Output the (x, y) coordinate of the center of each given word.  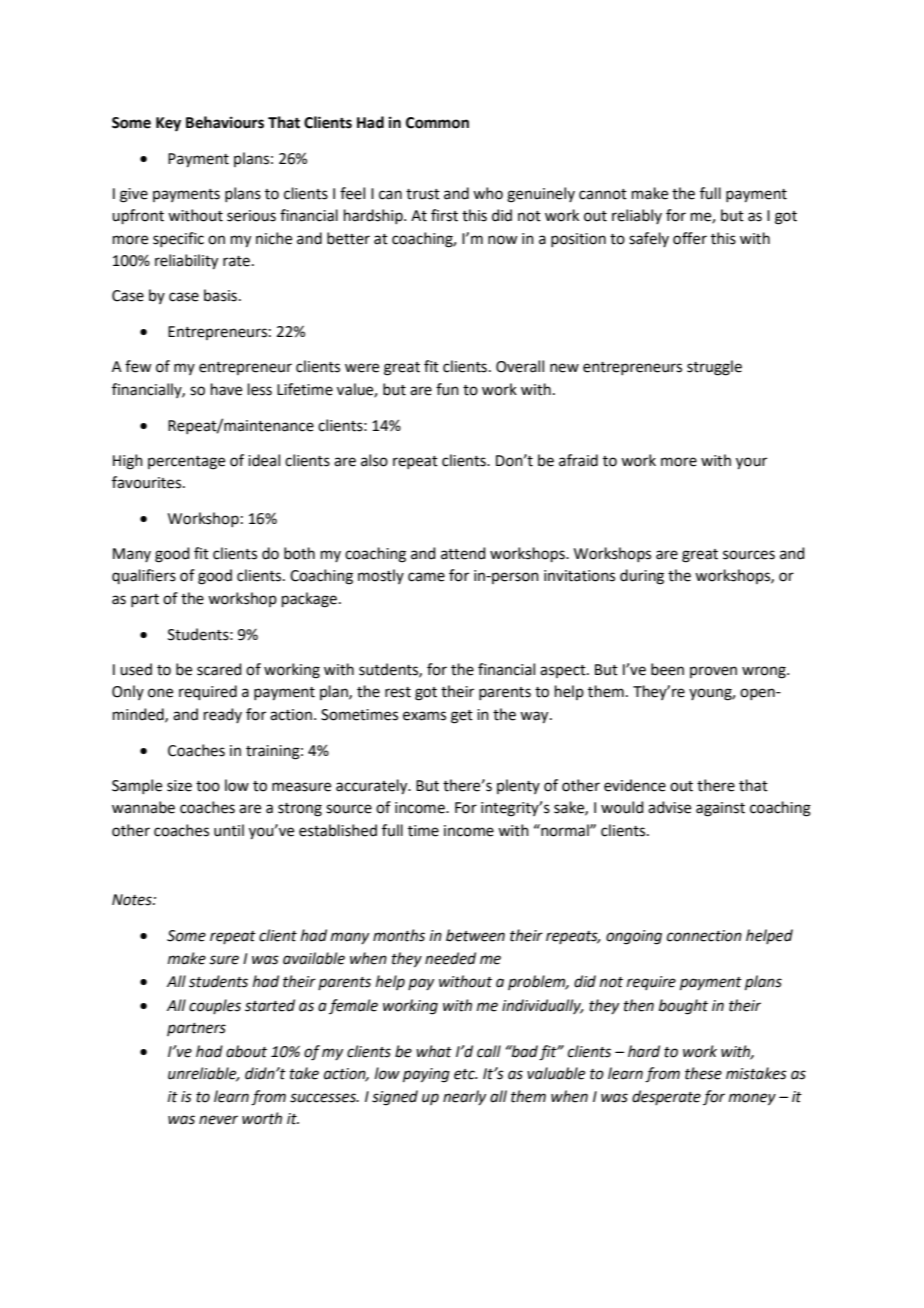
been (667, 669)
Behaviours (225, 122)
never (218, 1120)
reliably (637, 216)
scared (219, 669)
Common (437, 123)
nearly (464, 1097)
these (703, 1073)
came (426, 577)
